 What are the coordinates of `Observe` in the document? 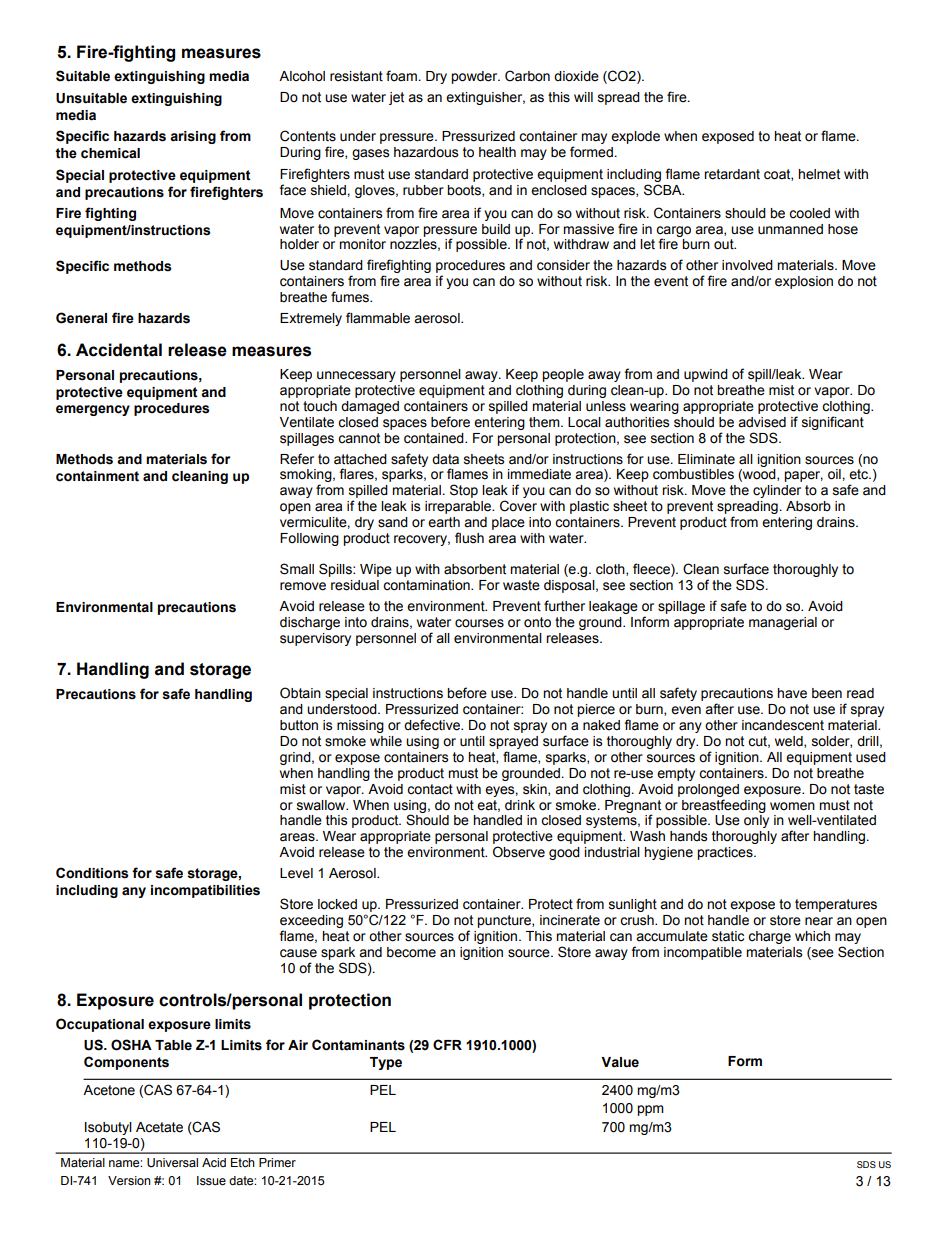 It's located at (519, 852).
